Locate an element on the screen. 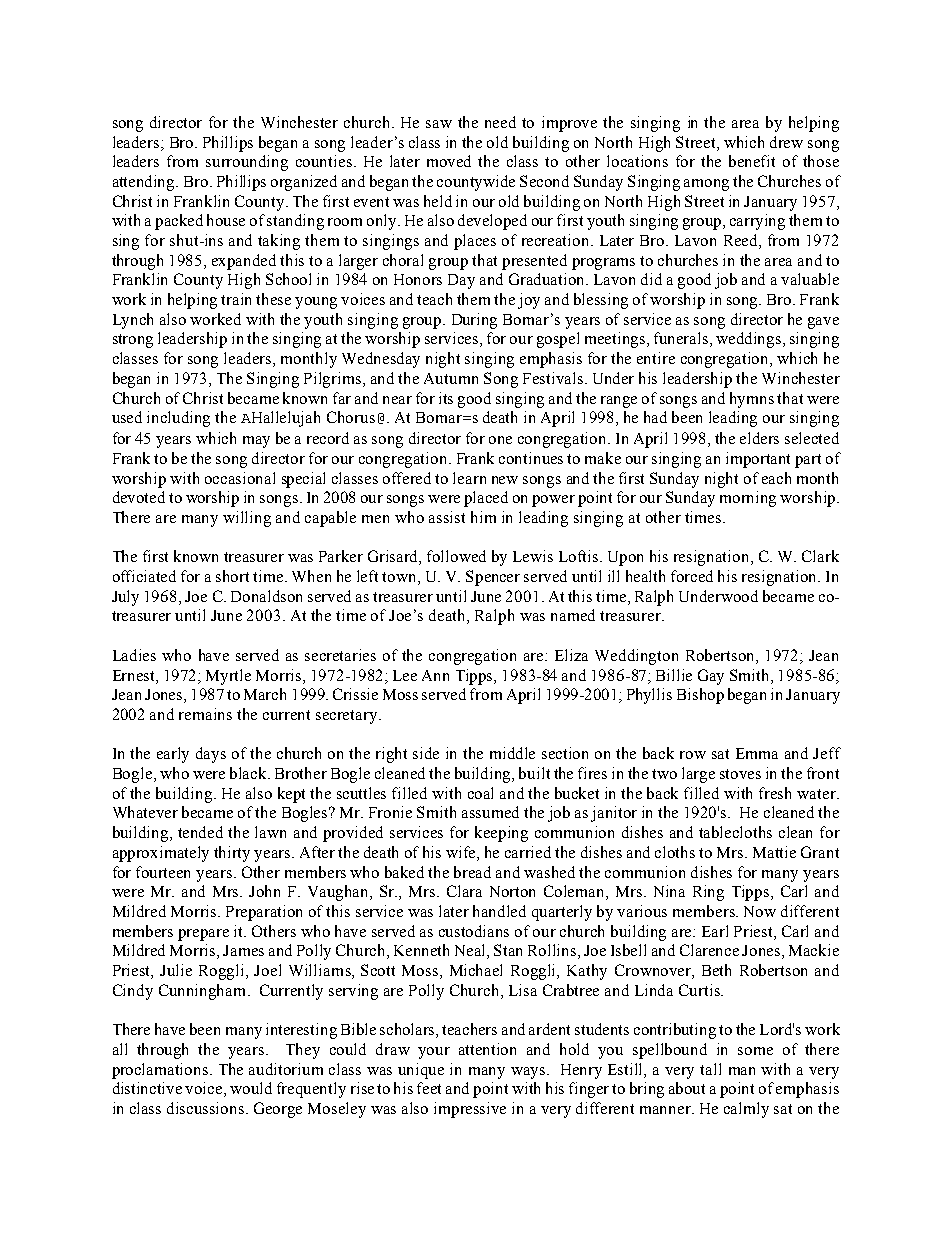  benefit is located at coordinates (752, 161).
